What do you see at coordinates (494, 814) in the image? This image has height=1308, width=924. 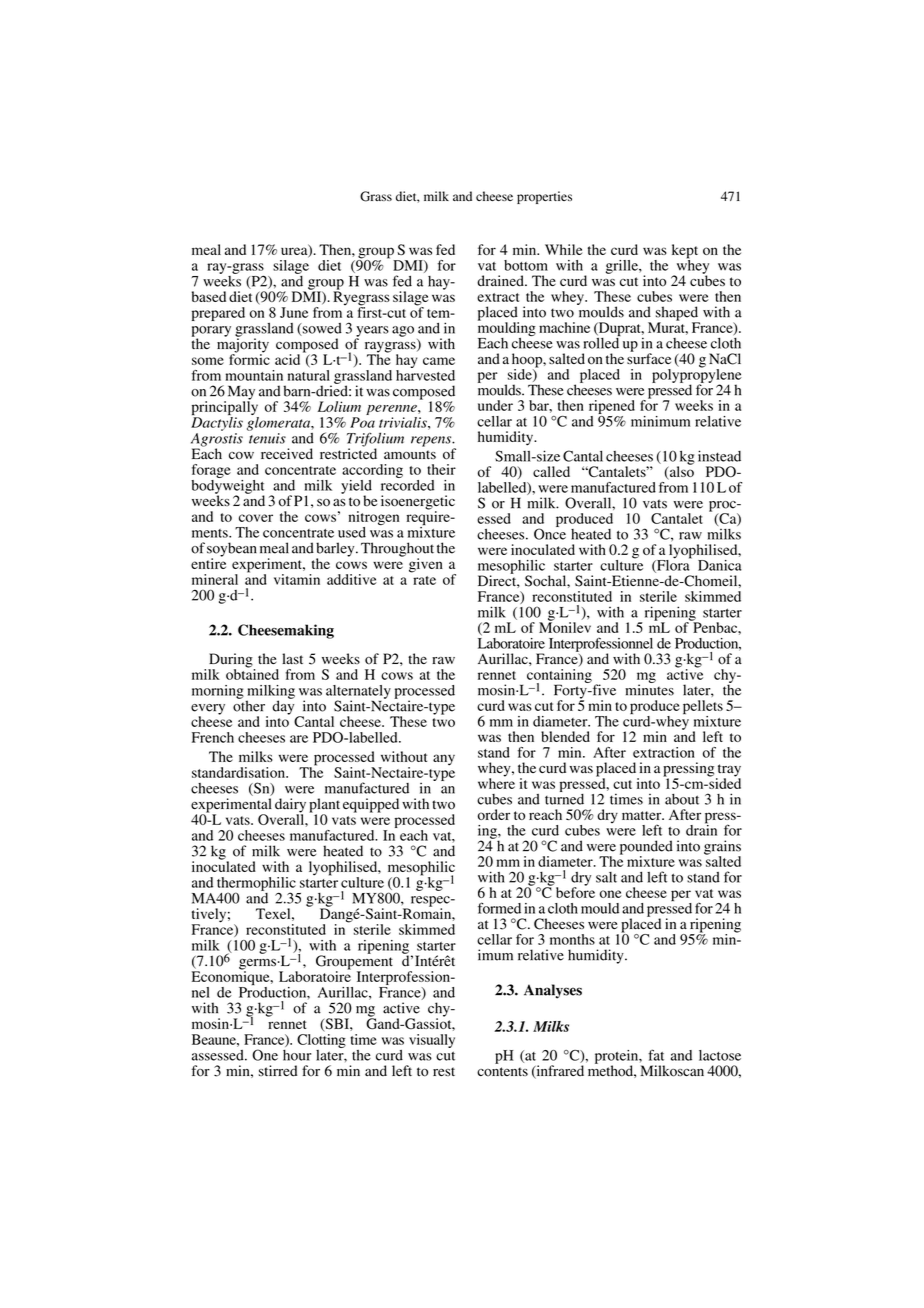 I see `order` at bounding box center [494, 814].
